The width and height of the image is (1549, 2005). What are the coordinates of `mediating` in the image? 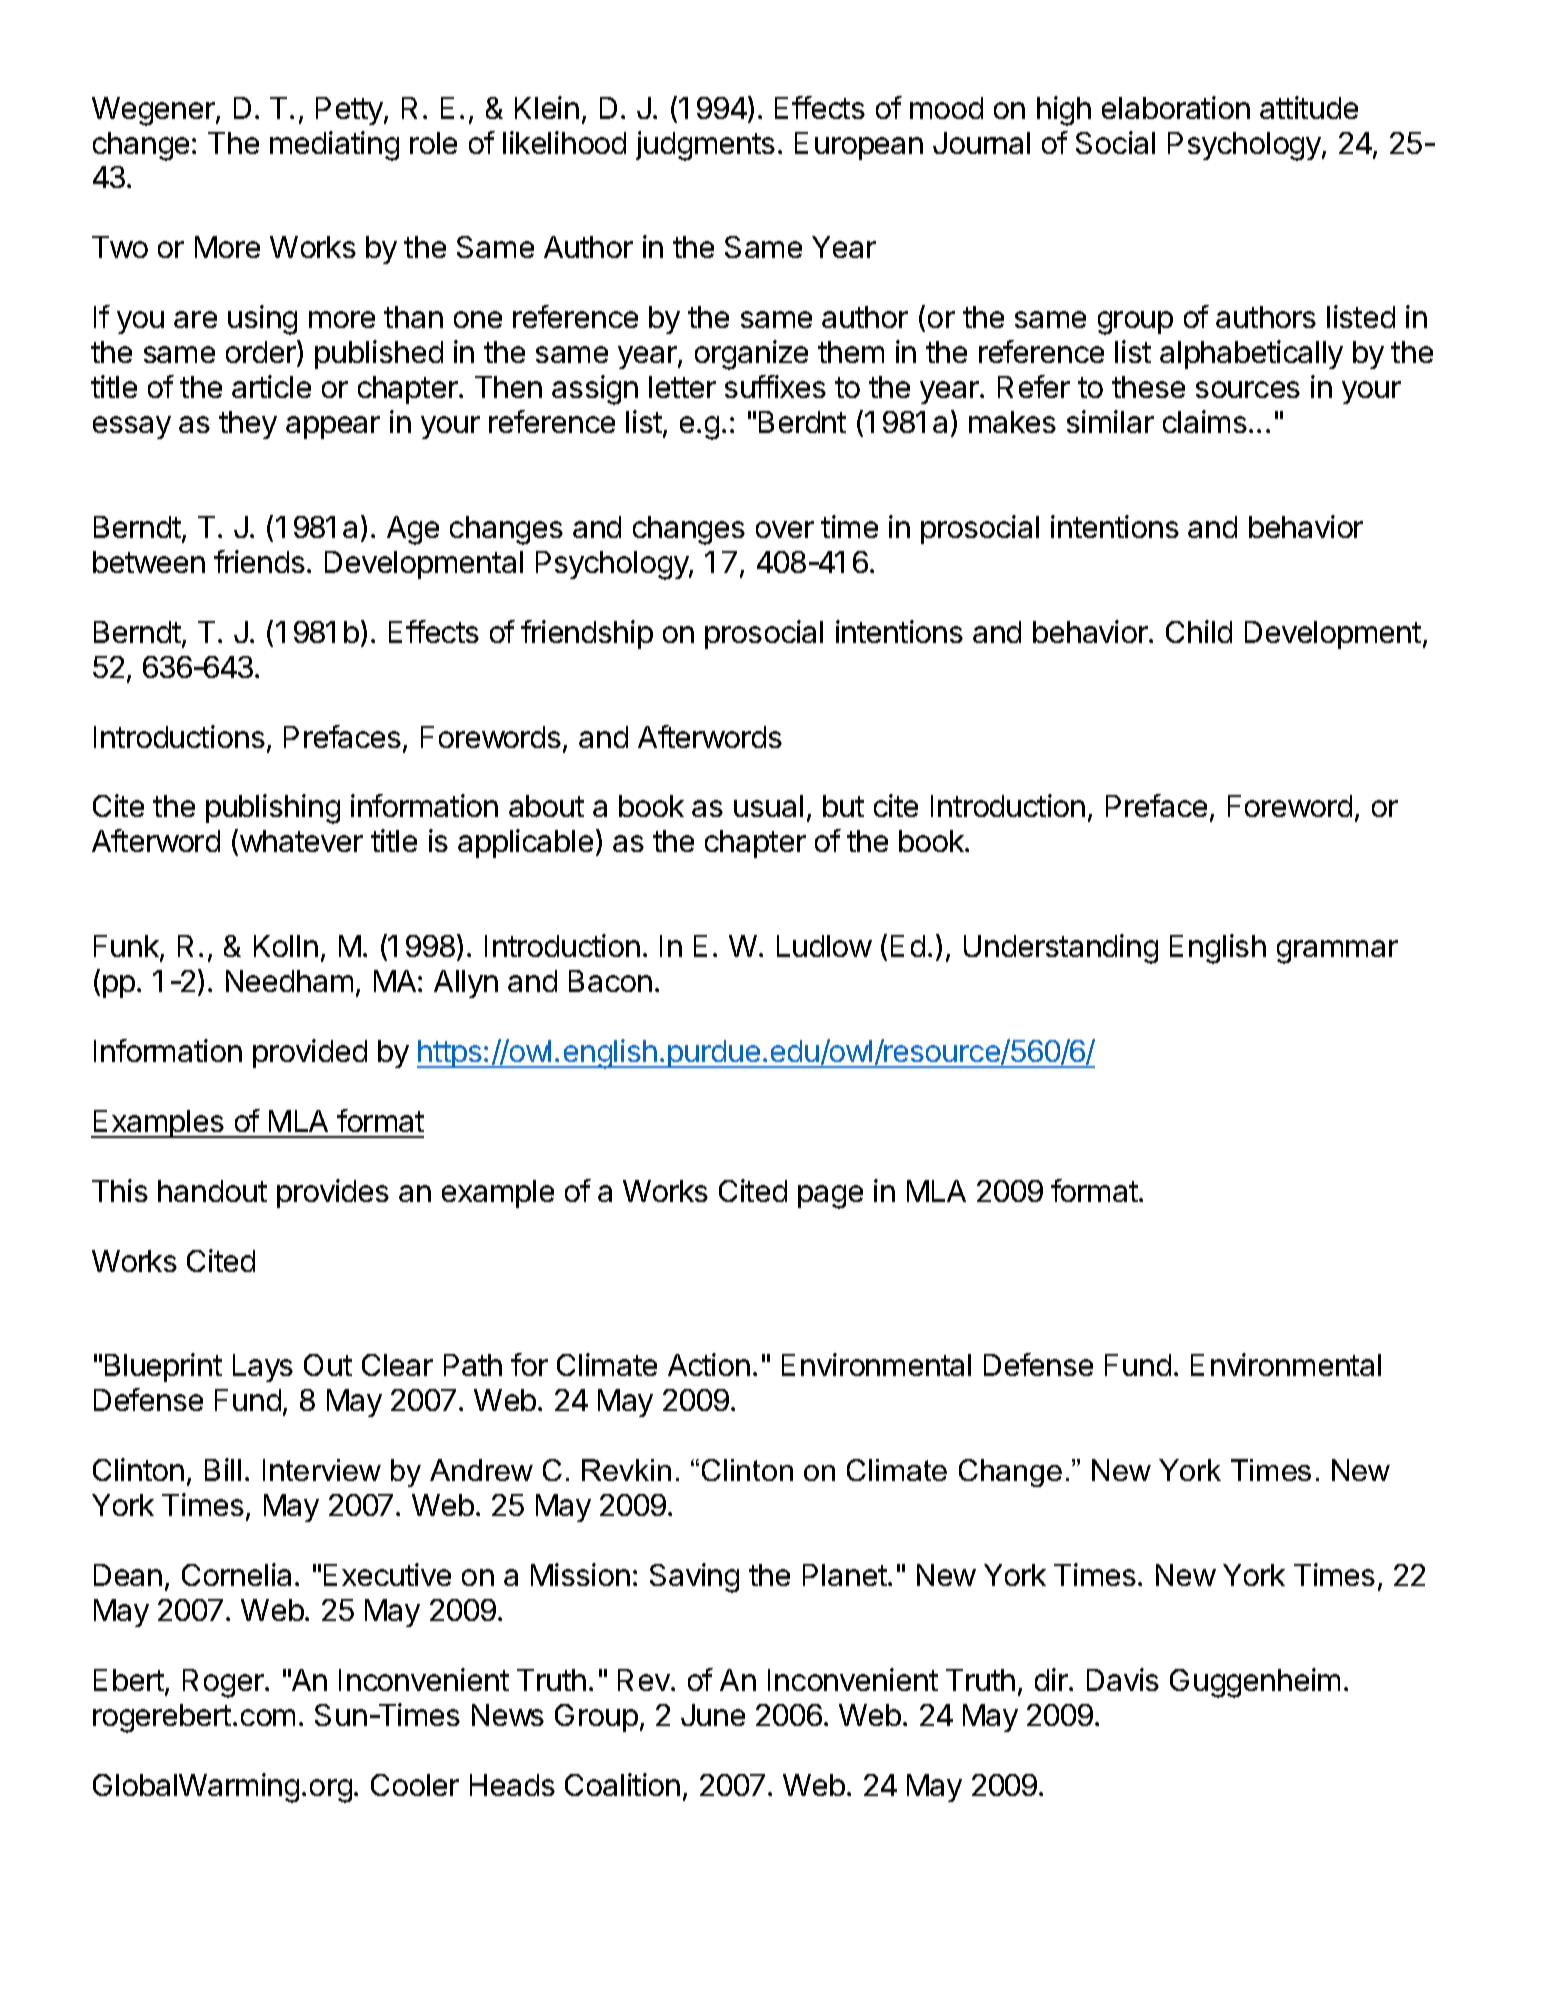 It's located at (334, 146).
